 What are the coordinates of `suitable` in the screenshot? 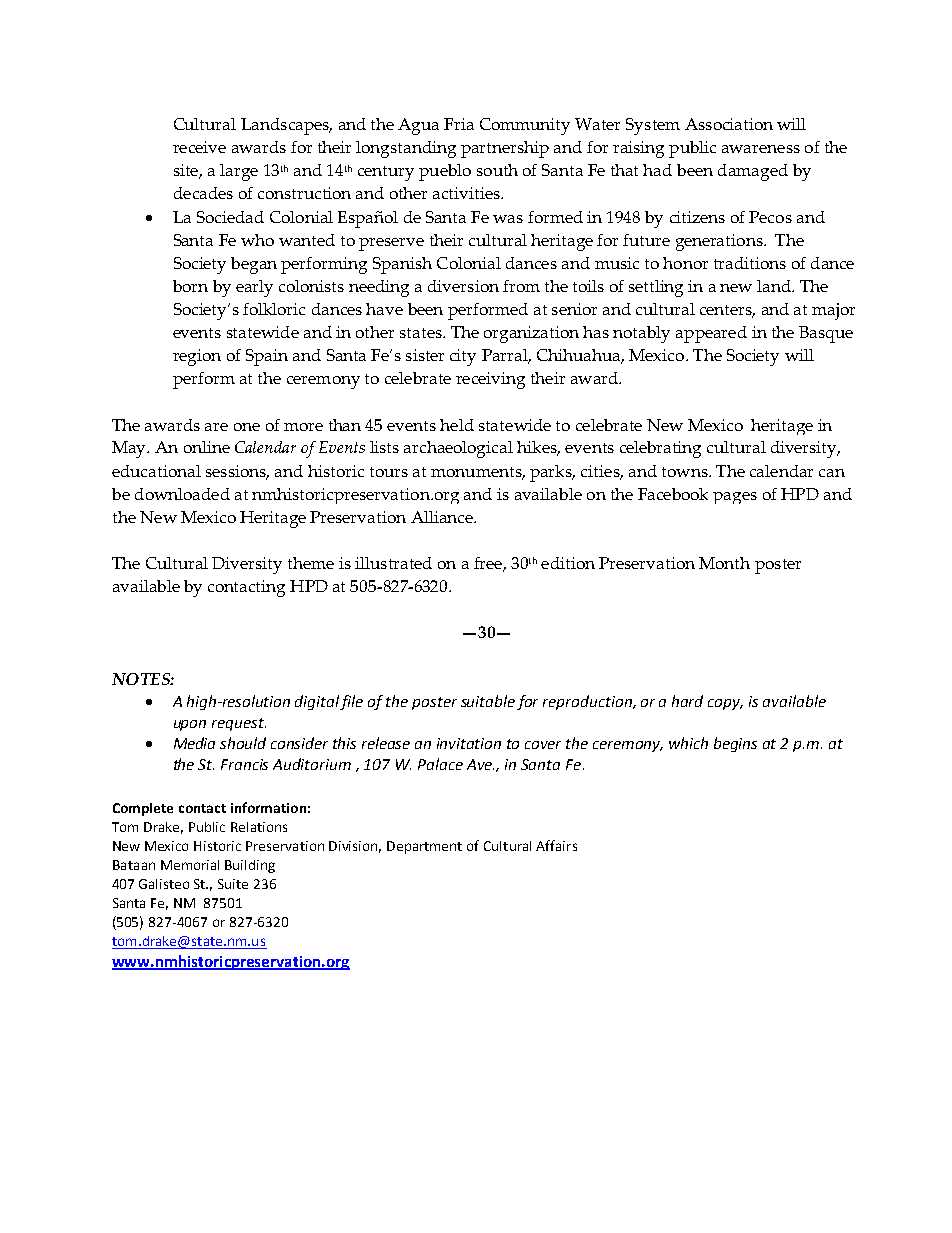 It's located at (488, 701).
